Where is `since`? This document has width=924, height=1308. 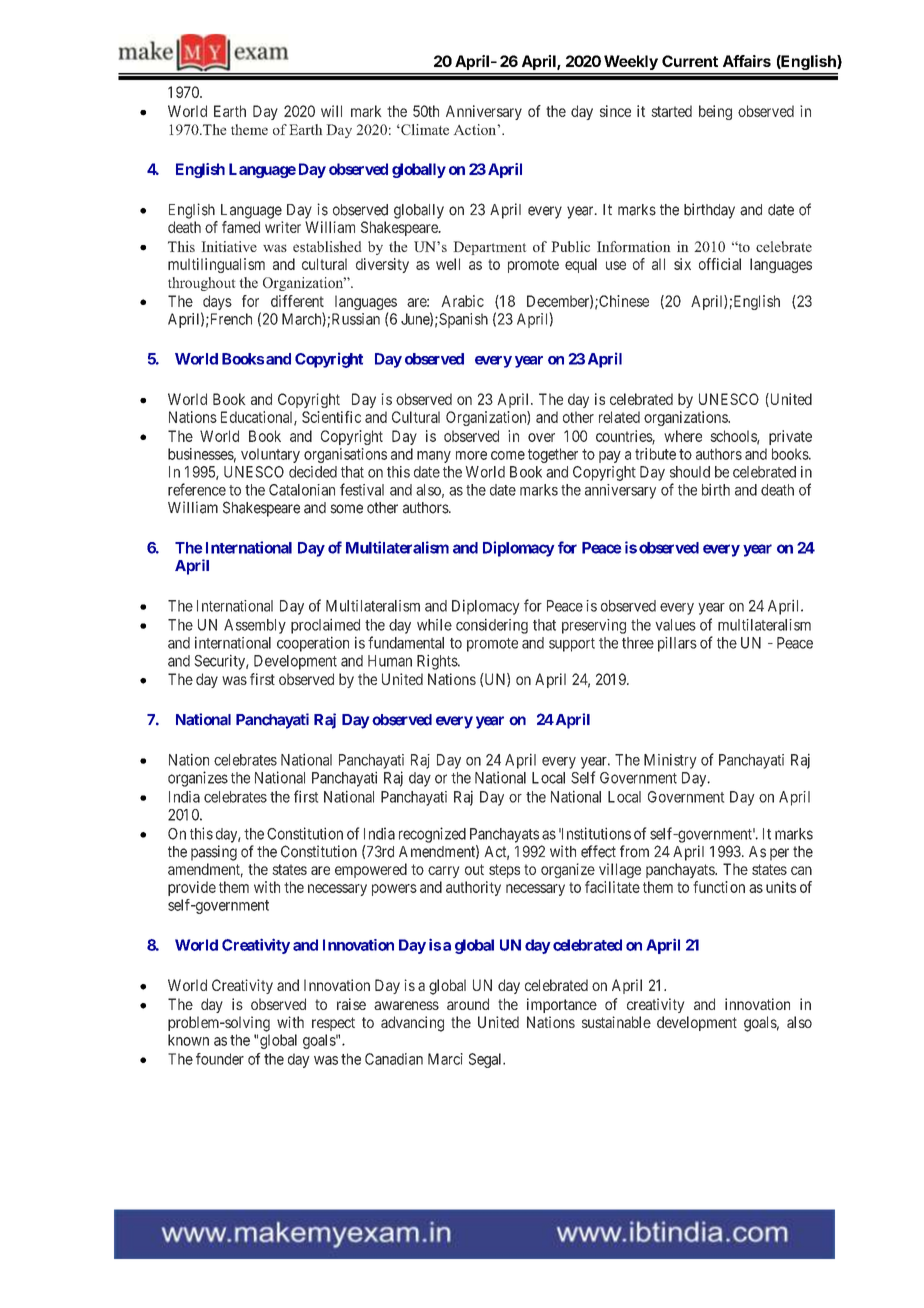 since is located at coordinates (615, 111).
